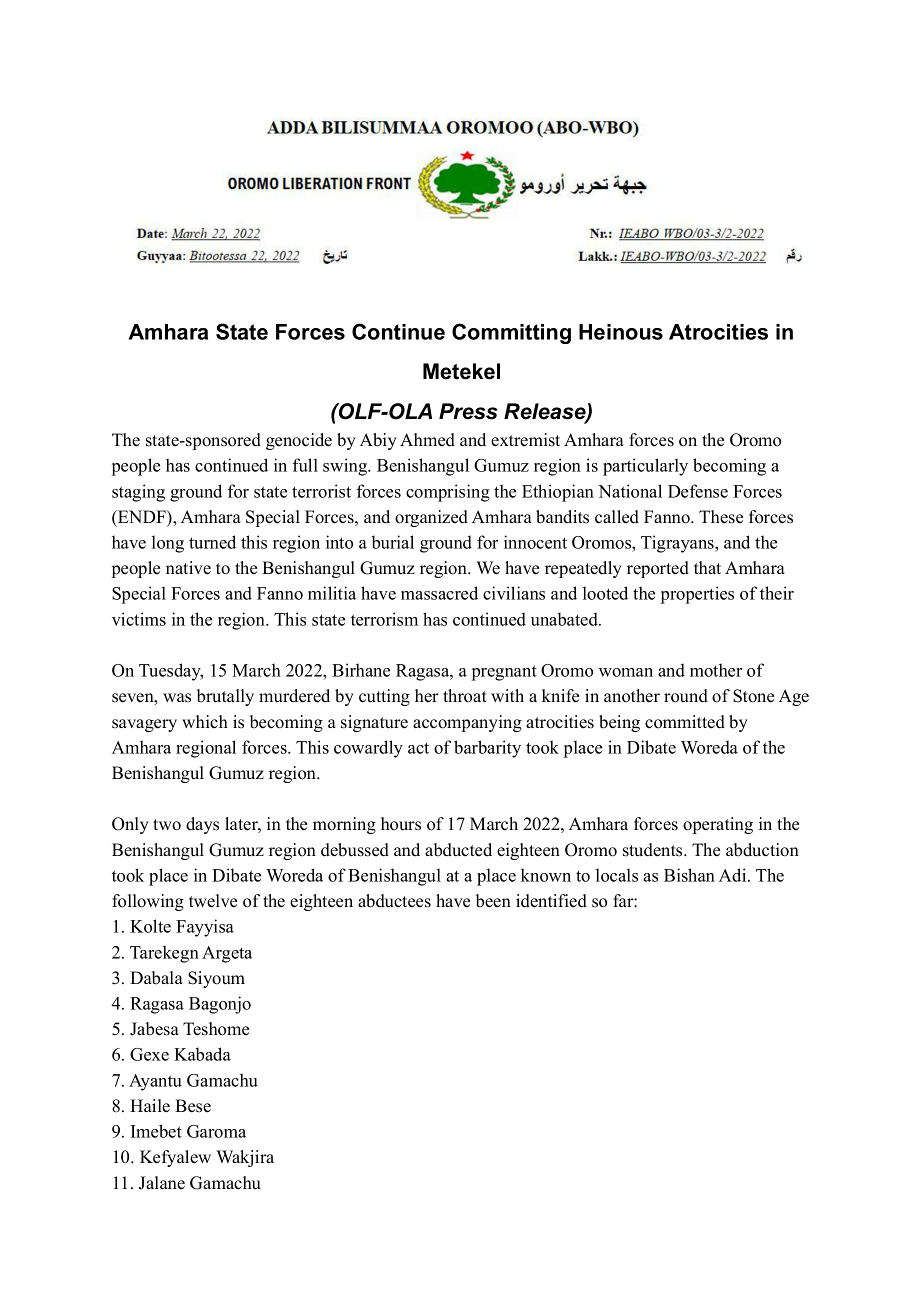 The height and width of the screenshot is (1307, 924). Describe the element at coordinates (299, 441) in the screenshot. I see `genocide` at that location.
